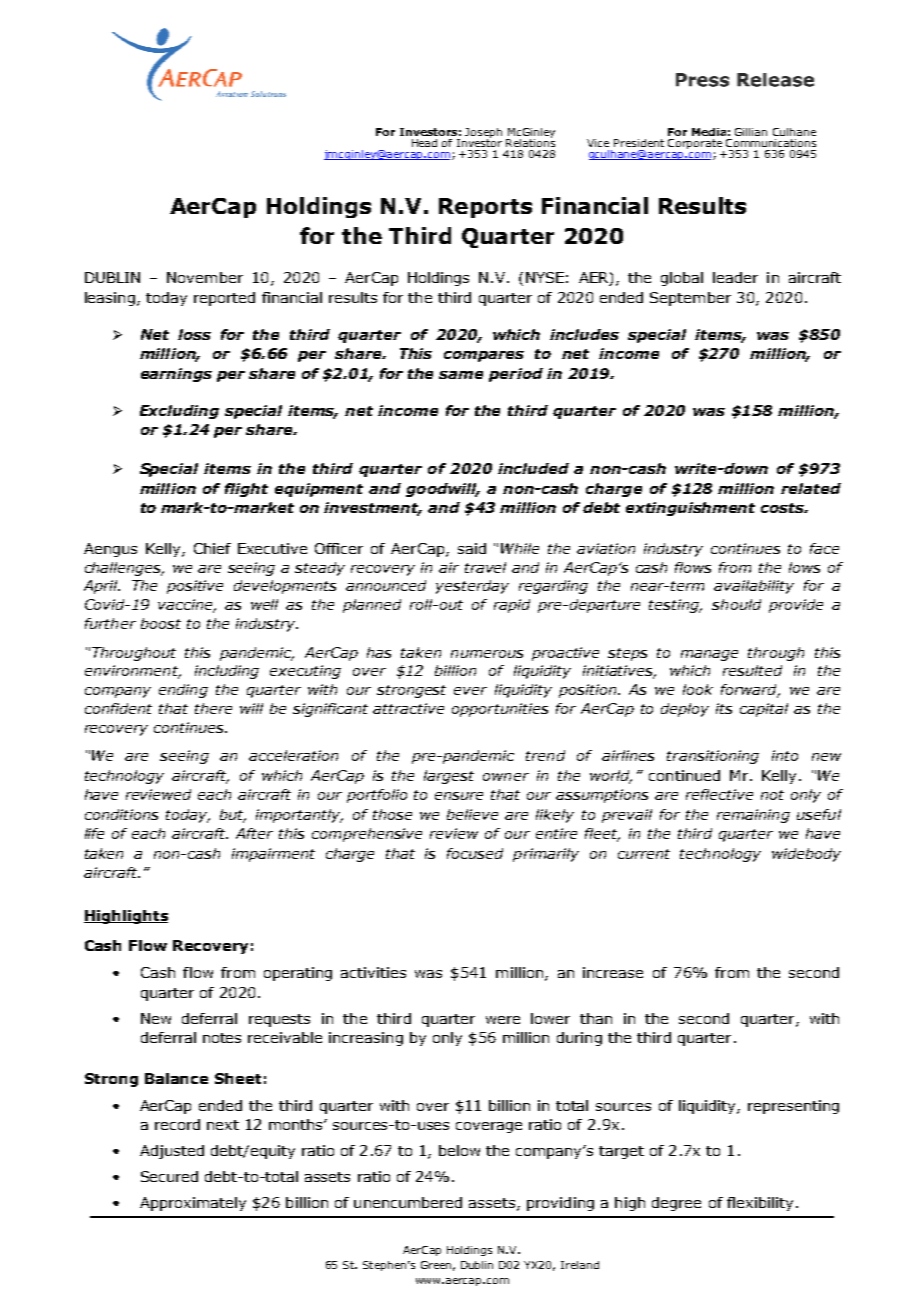 The image size is (924, 1307). What do you see at coordinates (193, 1204) in the screenshot?
I see `Approximately` at bounding box center [193, 1204].
